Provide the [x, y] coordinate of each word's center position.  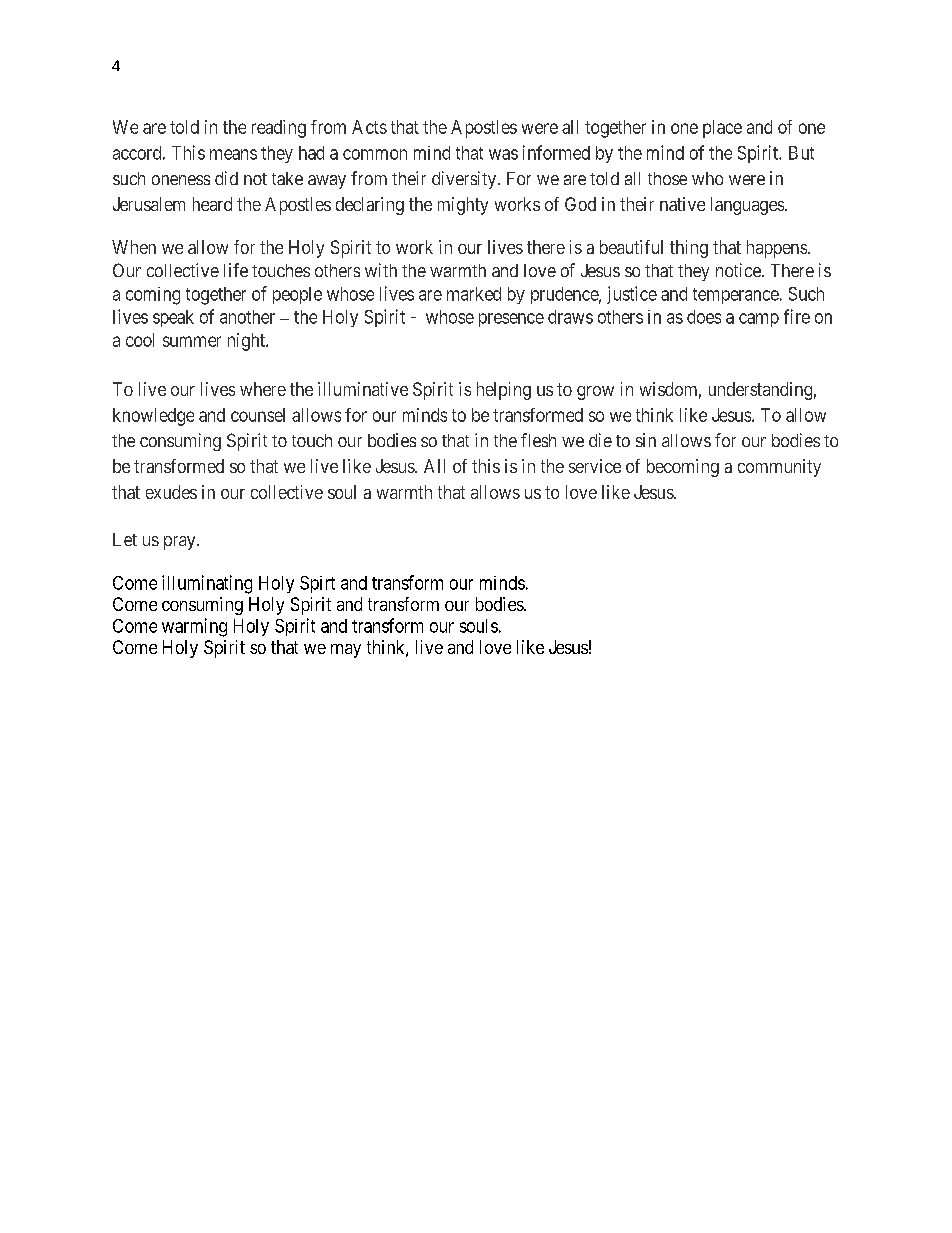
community [779, 468]
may [346, 651]
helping [504, 391]
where [263, 389]
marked [474, 294]
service [595, 466]
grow [595, 393]
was [503, 154]
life [236, 270]
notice [739, 270]
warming [194, 627]
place [722, 129]
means [233, 154]
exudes [171, 492]
